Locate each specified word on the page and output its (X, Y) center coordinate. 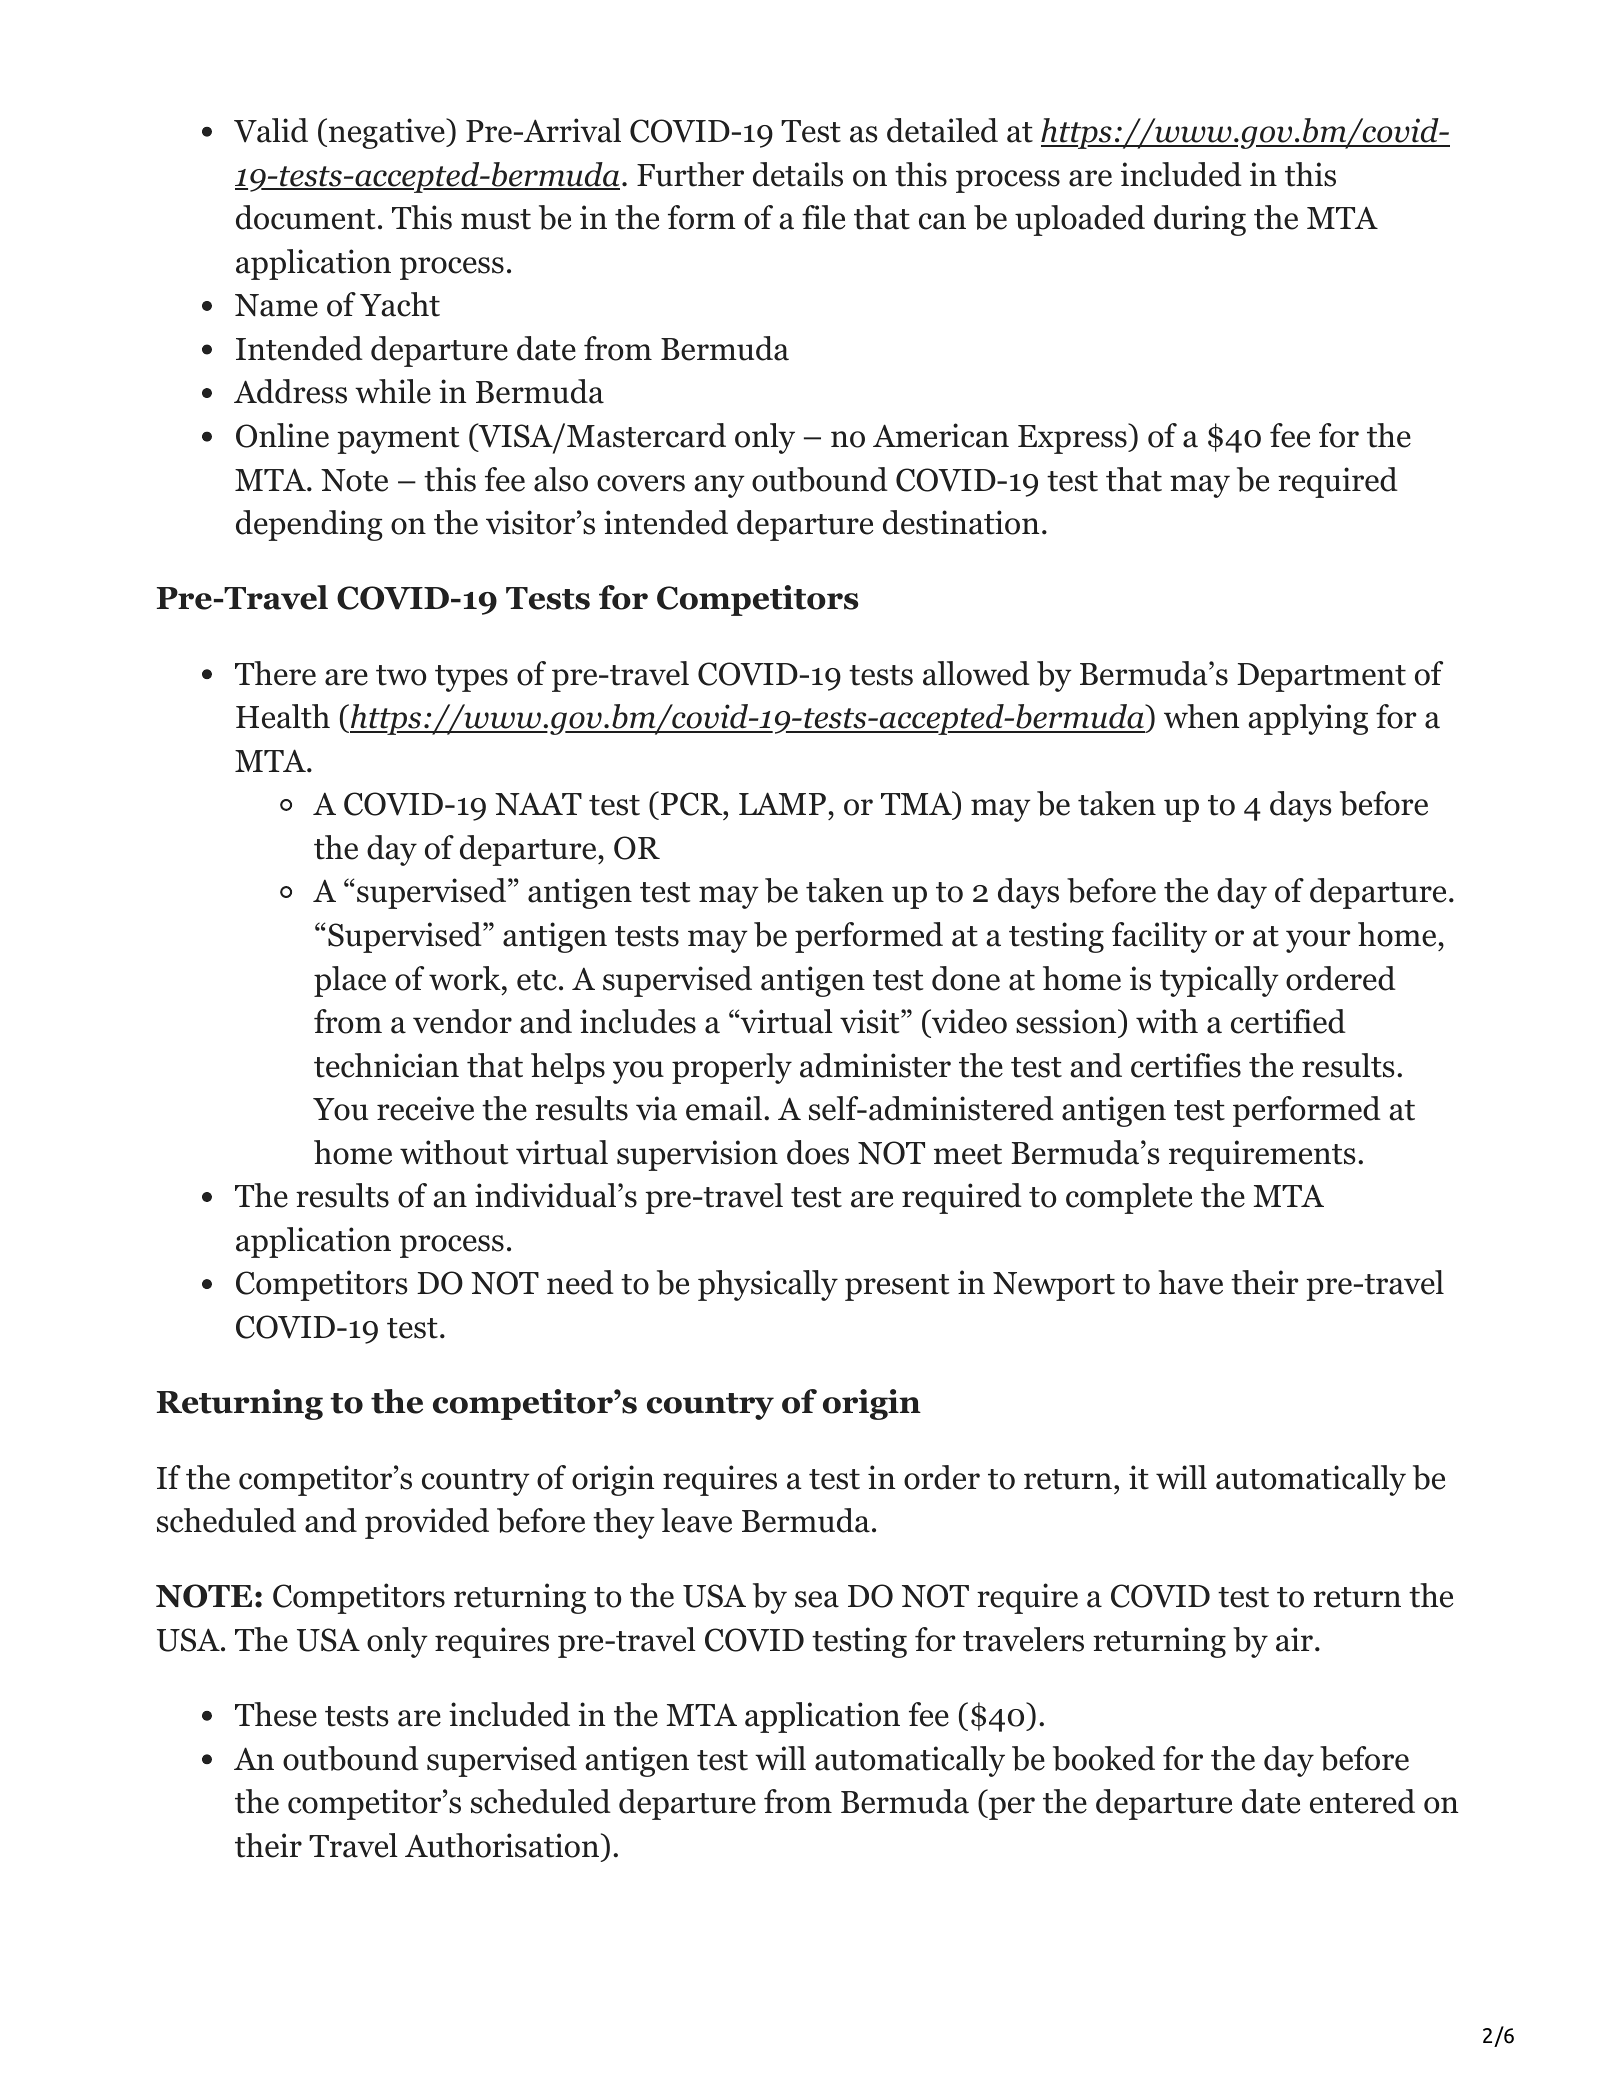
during (1200, 220)
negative (388, 133)
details (798, 174)
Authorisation (502, 1845)
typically (1219, 981)
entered (1362, 1801)
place (350, 981)
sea (817, 1599)
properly (732, 1068)
